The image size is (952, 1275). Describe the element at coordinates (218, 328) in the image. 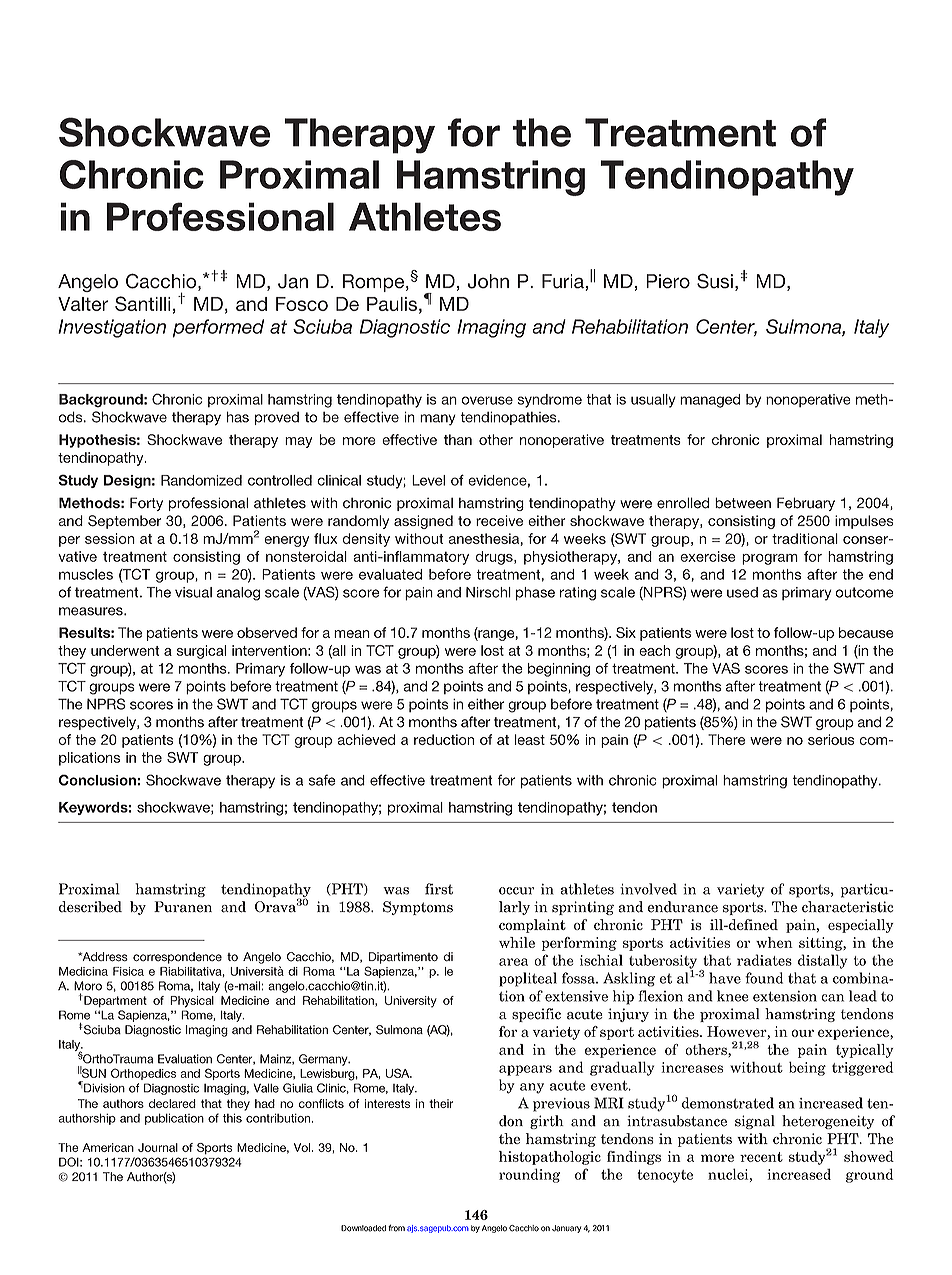

I see `performed` at that location.
